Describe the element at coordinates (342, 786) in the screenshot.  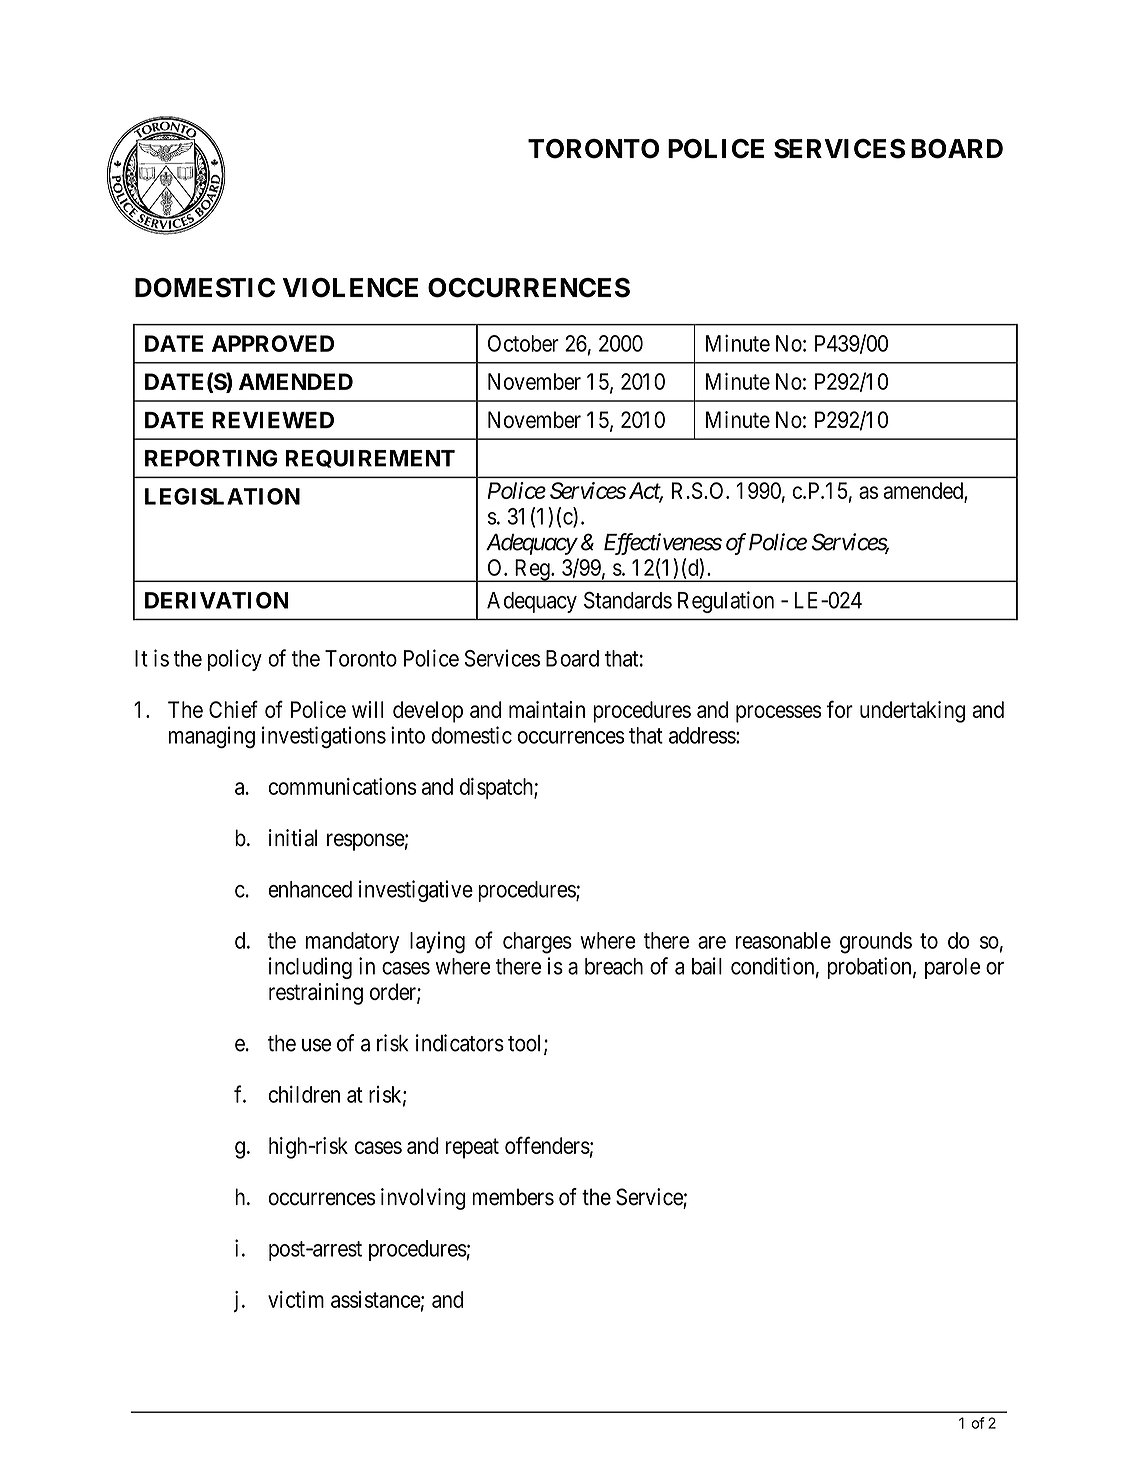
I see `communications` at that location.
